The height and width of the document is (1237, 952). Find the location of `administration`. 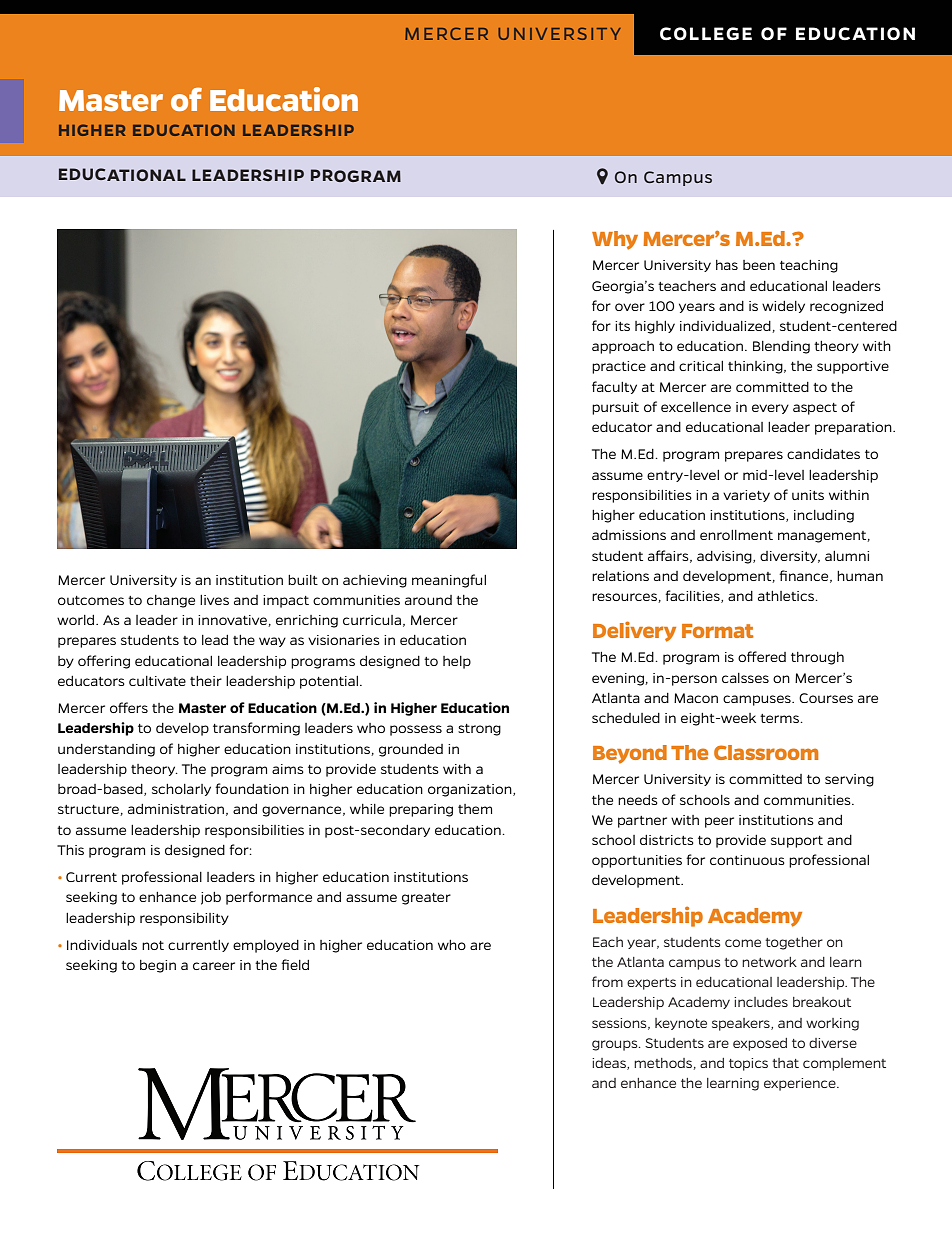

administration is located at coordinates (176, 809).
